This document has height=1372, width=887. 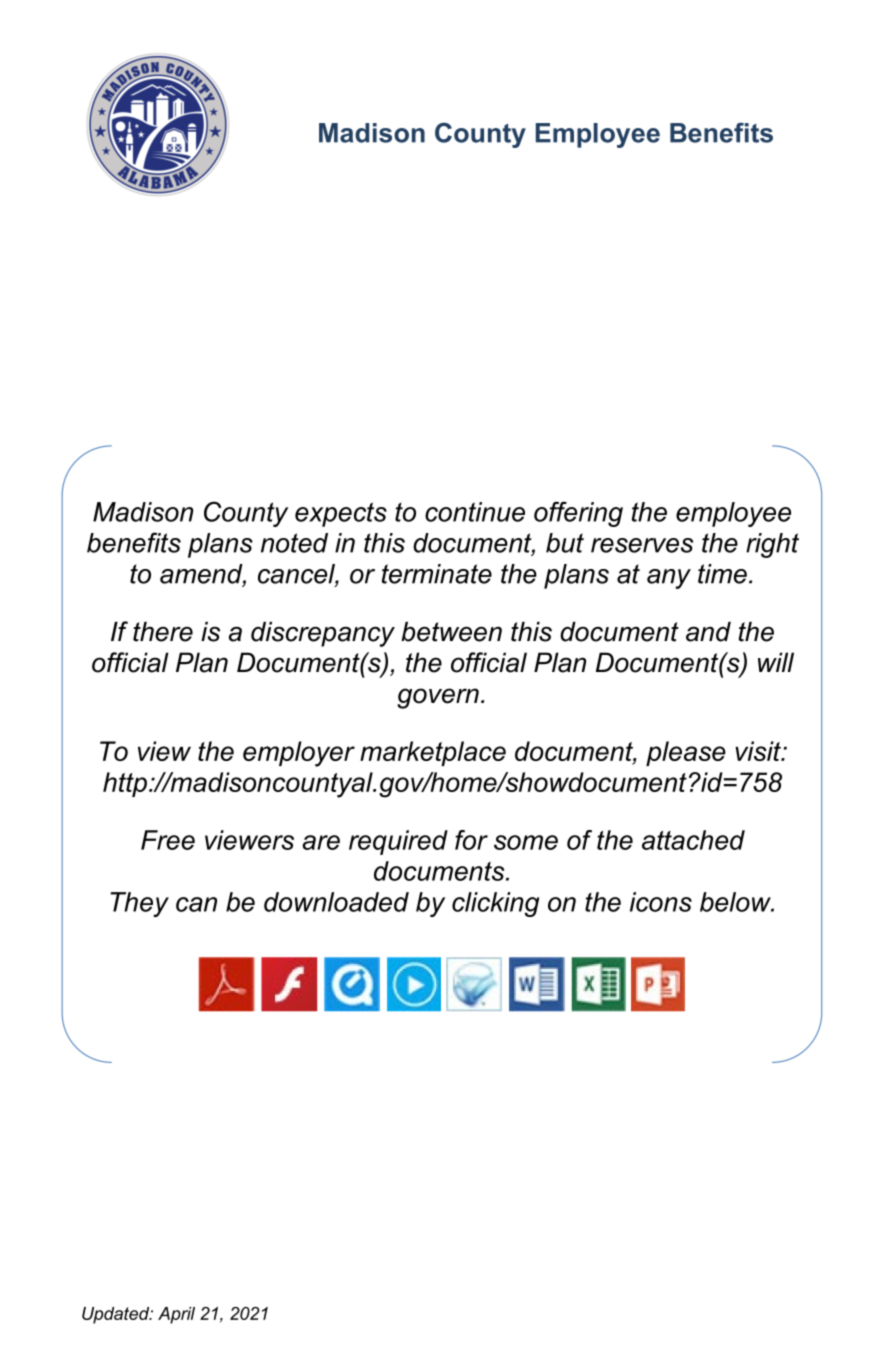 What do you see at coordinates (693, 840) in the document?
I see `attached` at bounding box center [693, 840].
